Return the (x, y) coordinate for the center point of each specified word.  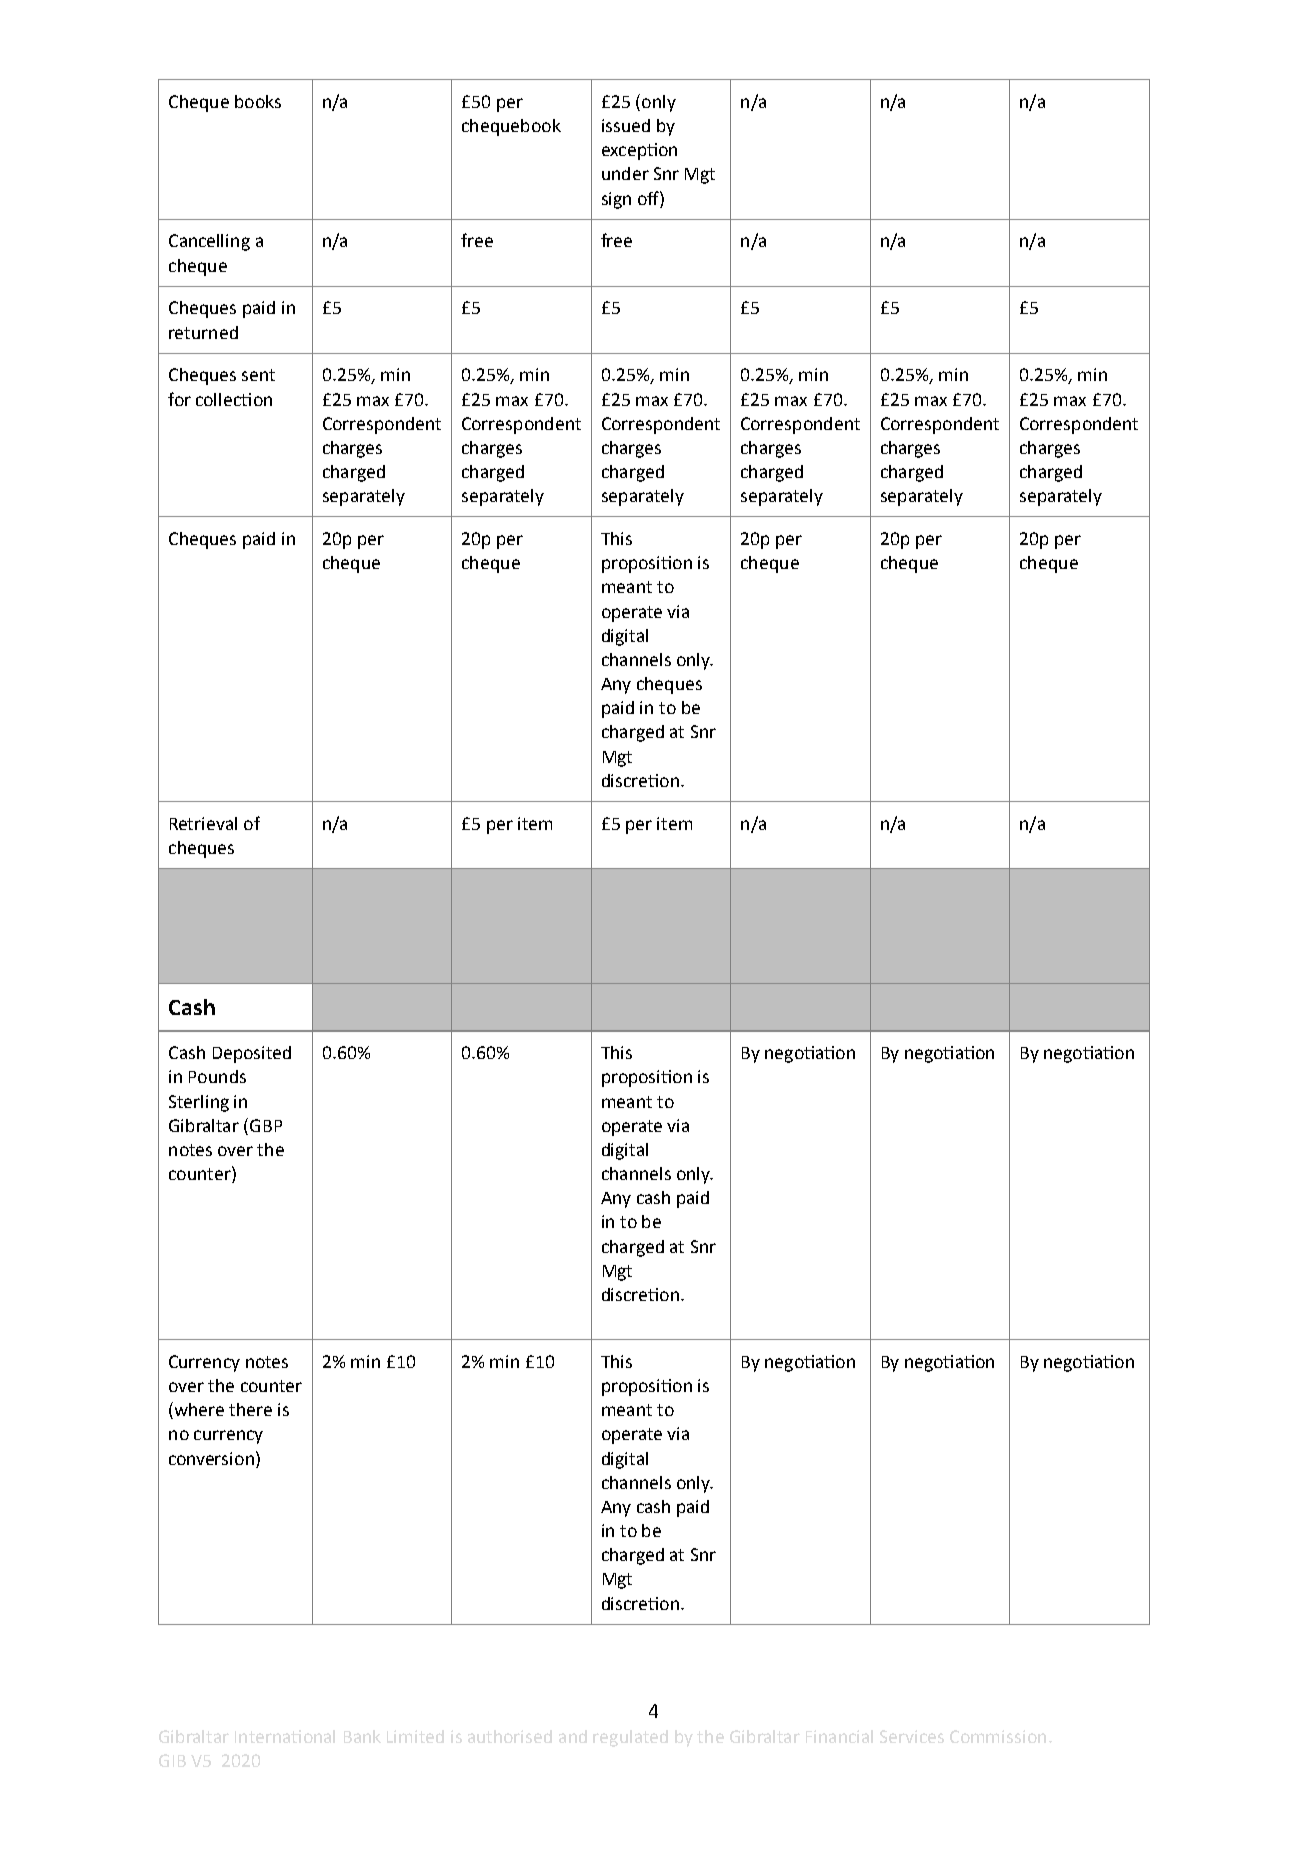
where (198, 1410)
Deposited (252, 1054)
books (258, 101)
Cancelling (209, 242)
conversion (211, 1458)
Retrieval (203, 823)
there (250, 1409)
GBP (266, 1125)
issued (626, 125)
